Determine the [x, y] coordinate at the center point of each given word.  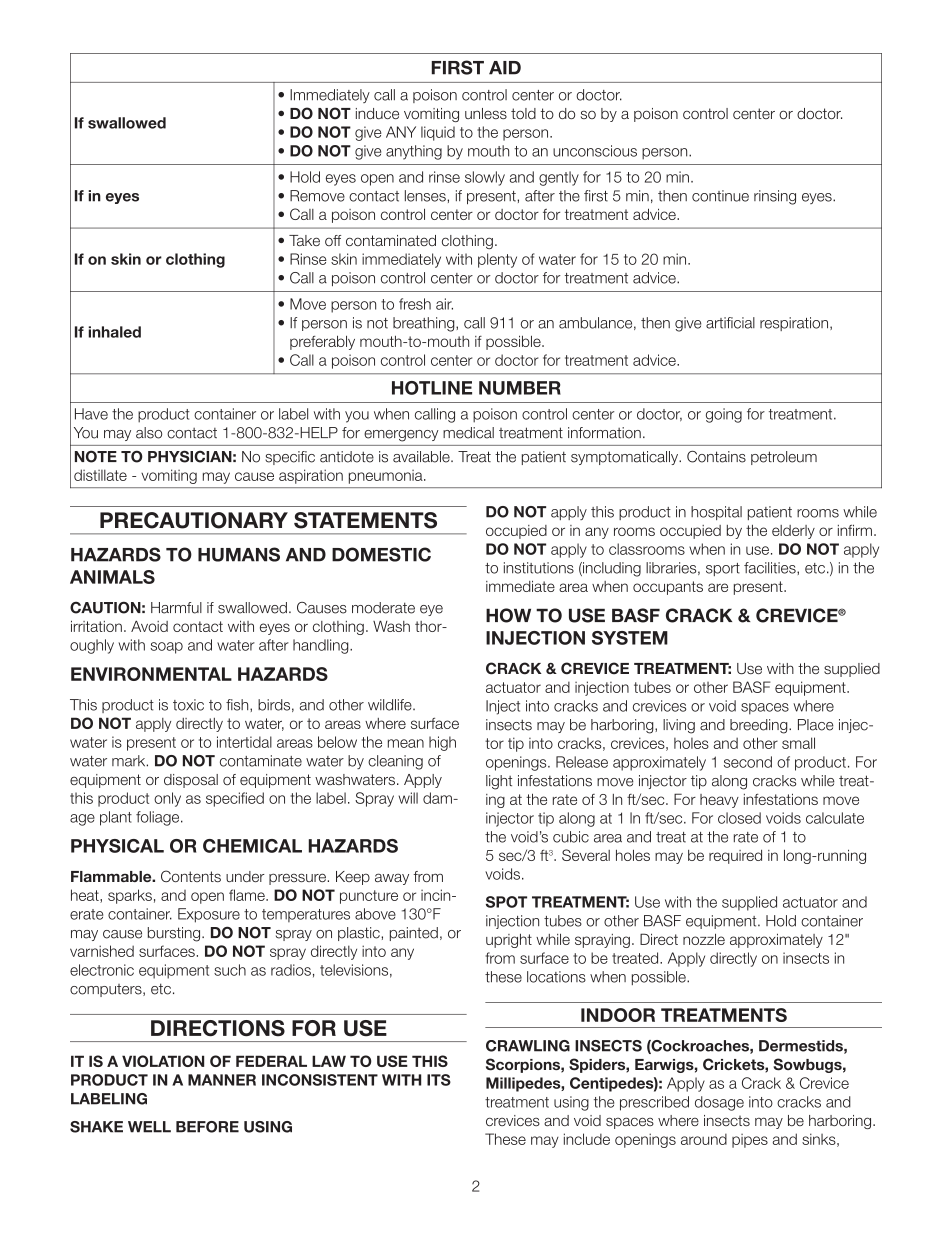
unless [486, 113]
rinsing [775, 197]
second [748, 762]
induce [377, 113]
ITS [439, 1080]
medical [468, 433]
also [149, 433]
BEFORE [207, 1127]
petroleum [784, 458]
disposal [191, 781]
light [499, 782]
